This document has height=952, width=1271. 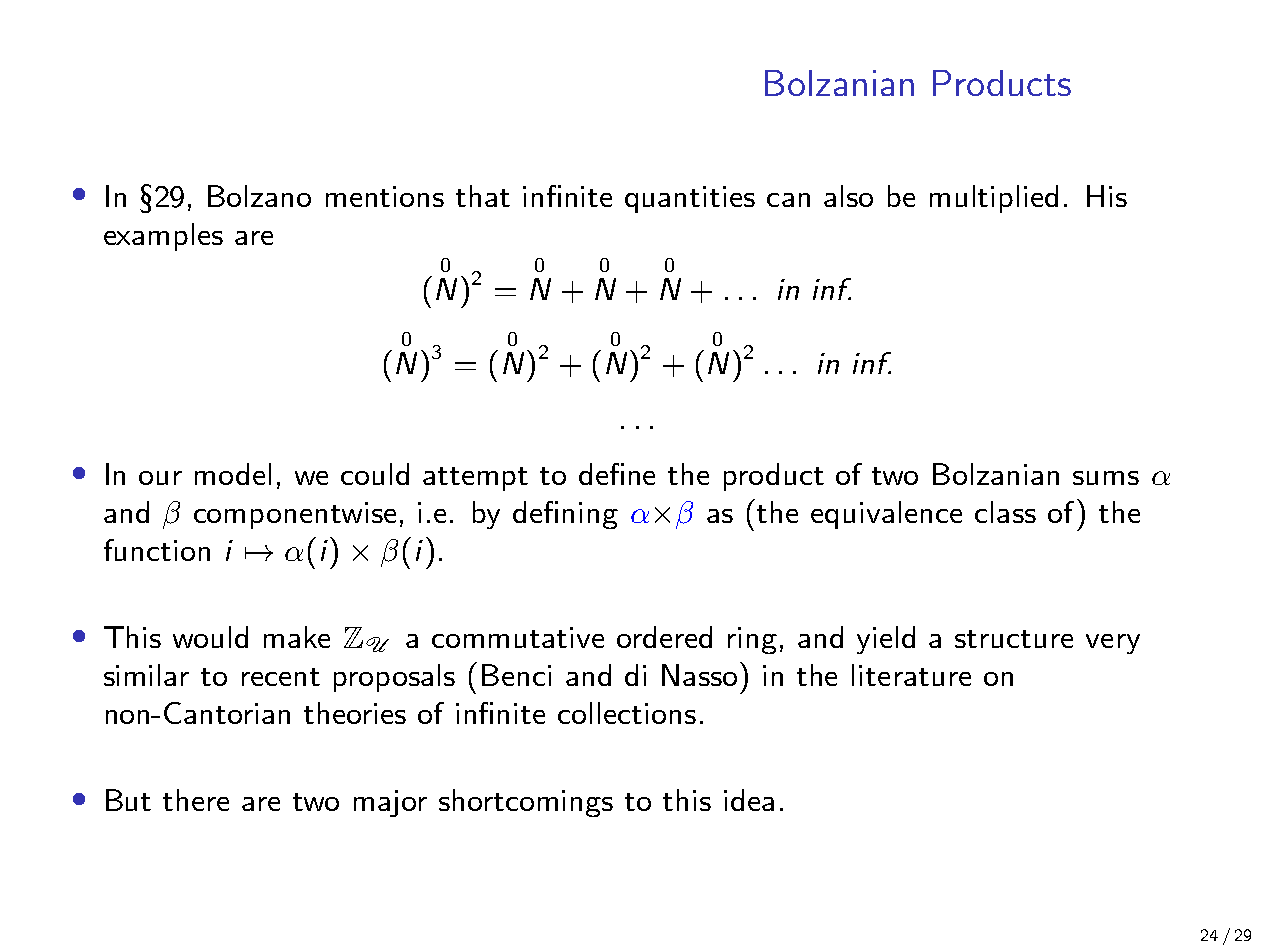 What do you see at coordinates (994, 199) in the document?
I see `multiplied` at bounding box center [994, 199].
